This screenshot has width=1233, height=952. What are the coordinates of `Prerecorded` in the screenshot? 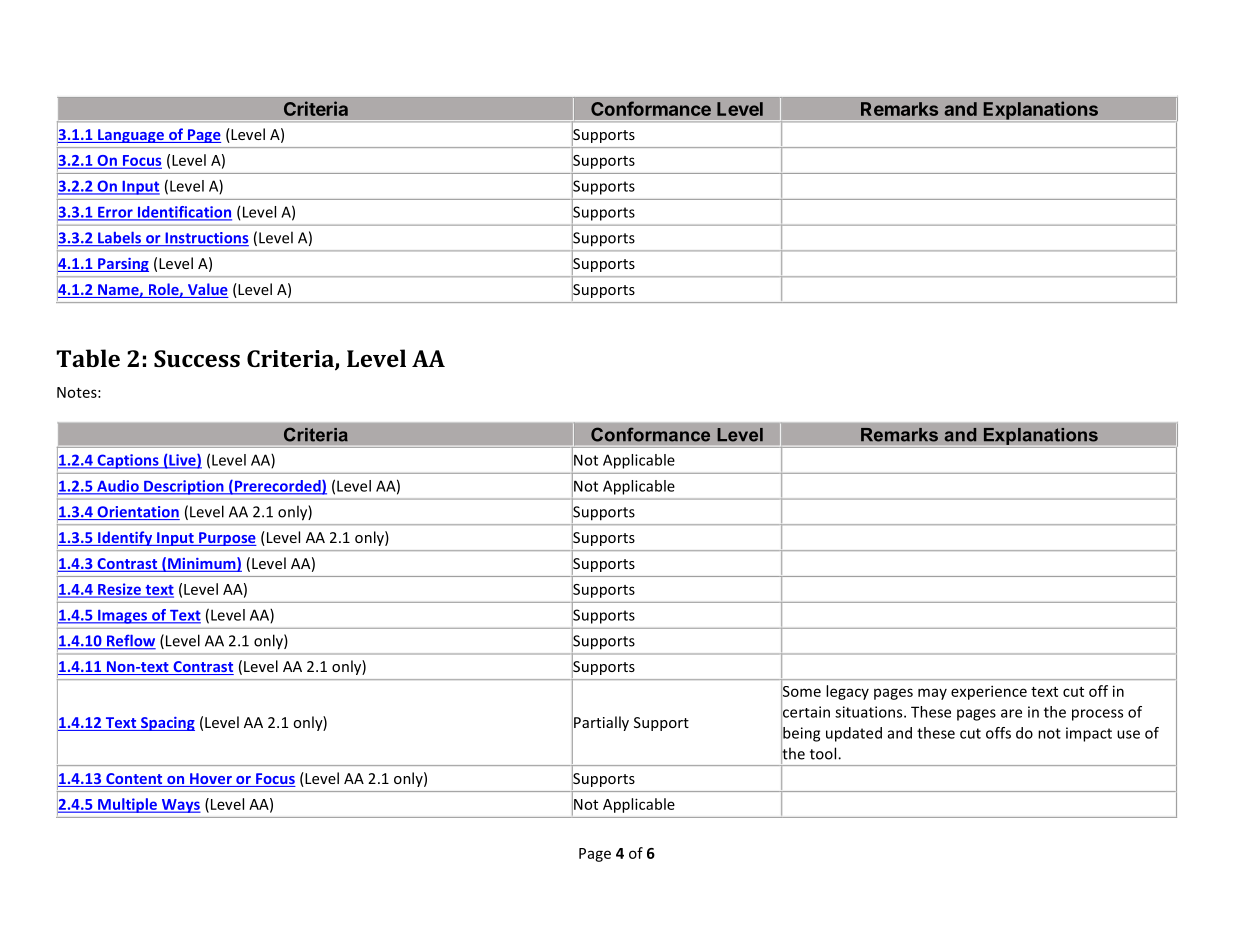 It's located at (277, 487).
